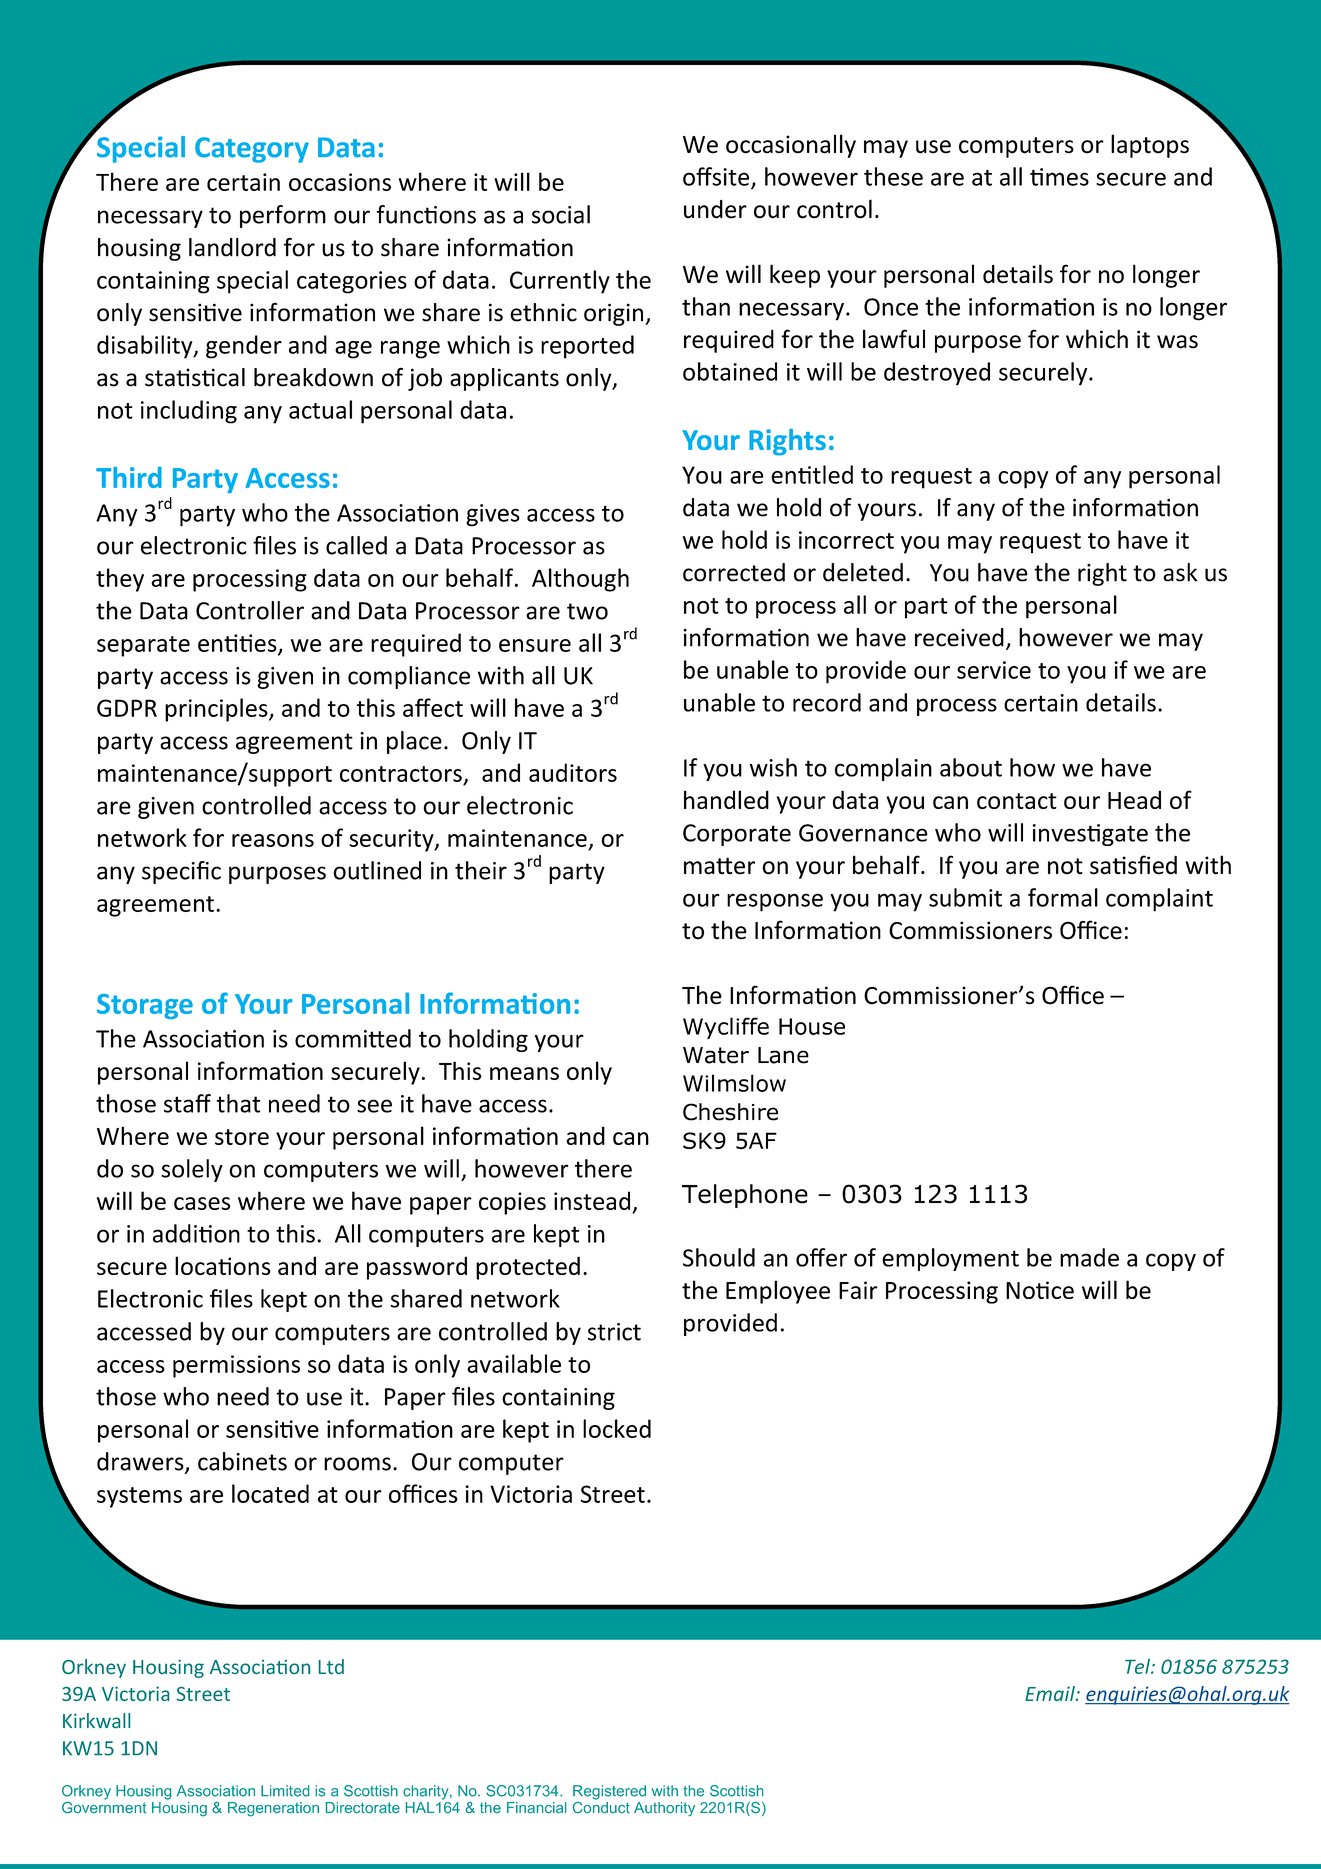 The width and height of the document is (1321, 1869). I want to click on locations, so click(223, 1265).
